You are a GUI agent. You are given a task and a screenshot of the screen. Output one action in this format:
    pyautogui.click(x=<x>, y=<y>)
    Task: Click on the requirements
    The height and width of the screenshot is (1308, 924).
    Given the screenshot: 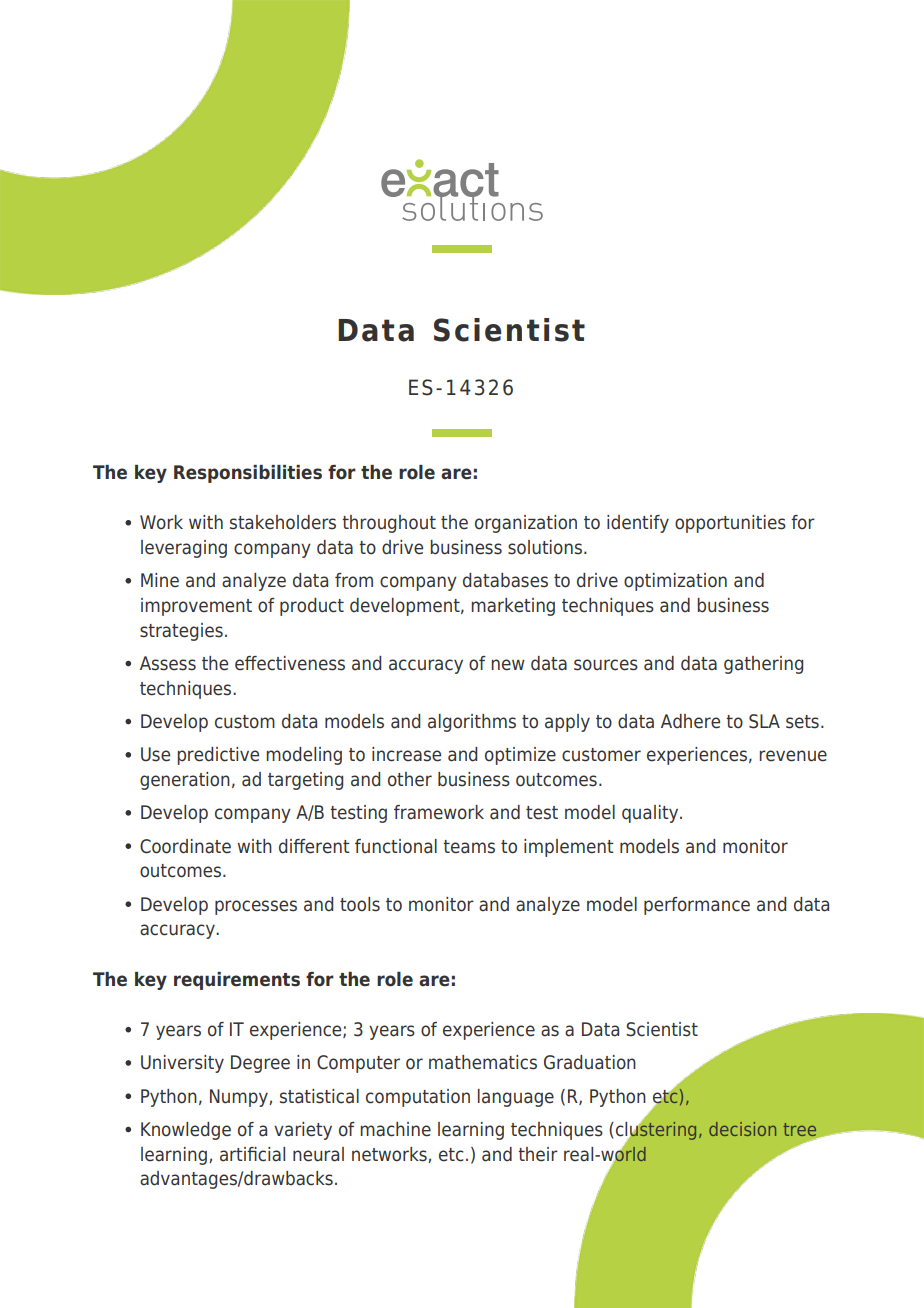 What is the action you would take?
    pyautogui.click(x=237, y=981)
